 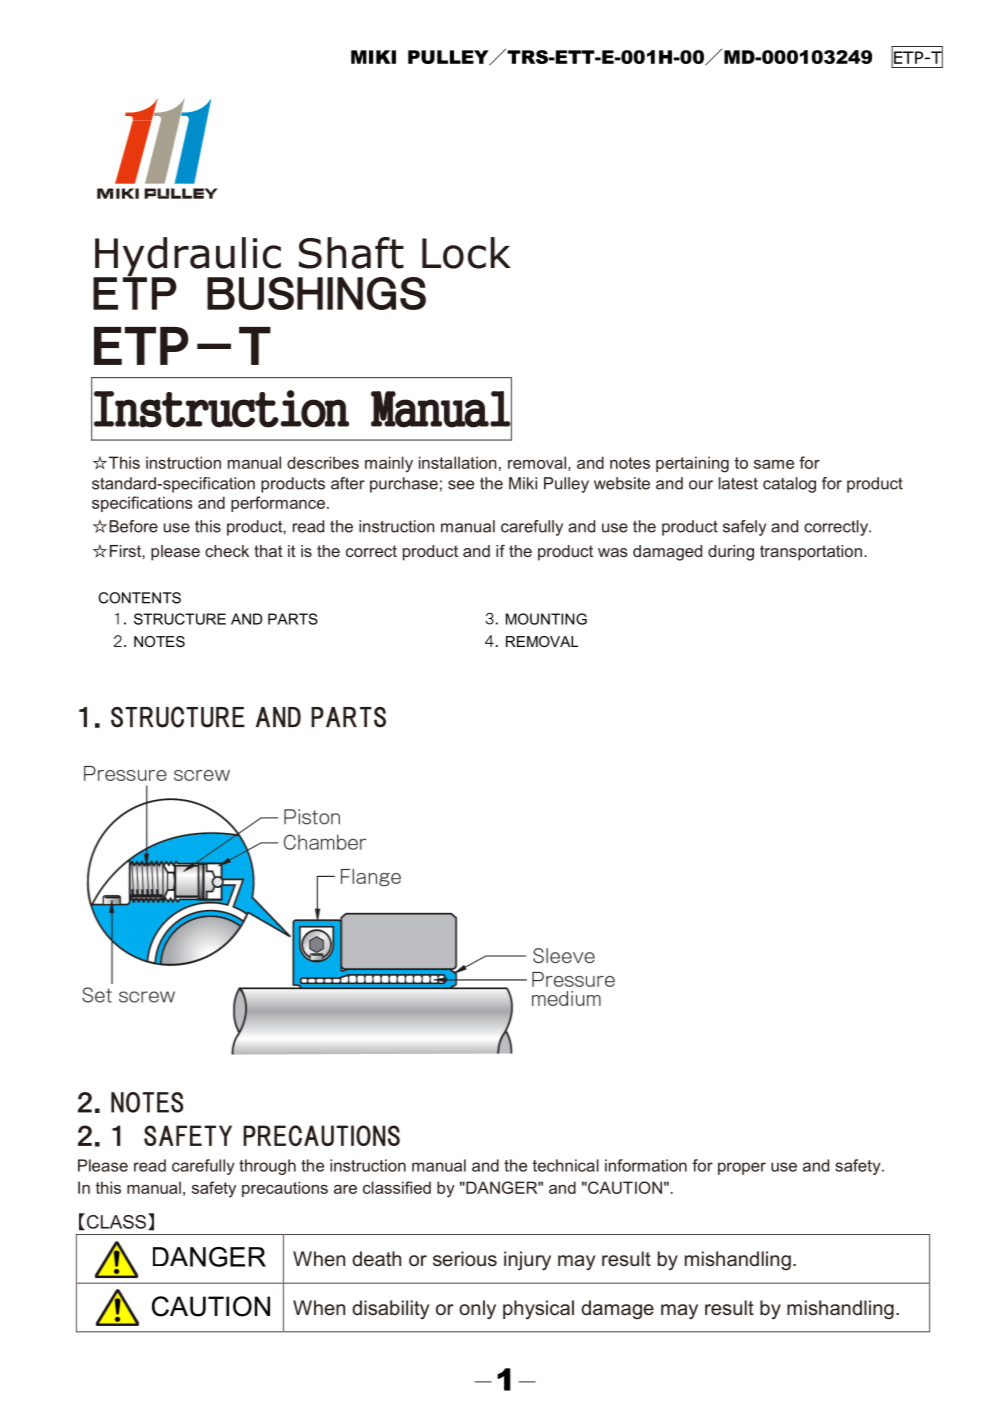 What do you see at coordinates (461, 485) in the document?
I see `see` at bounding box center [461, 485].
